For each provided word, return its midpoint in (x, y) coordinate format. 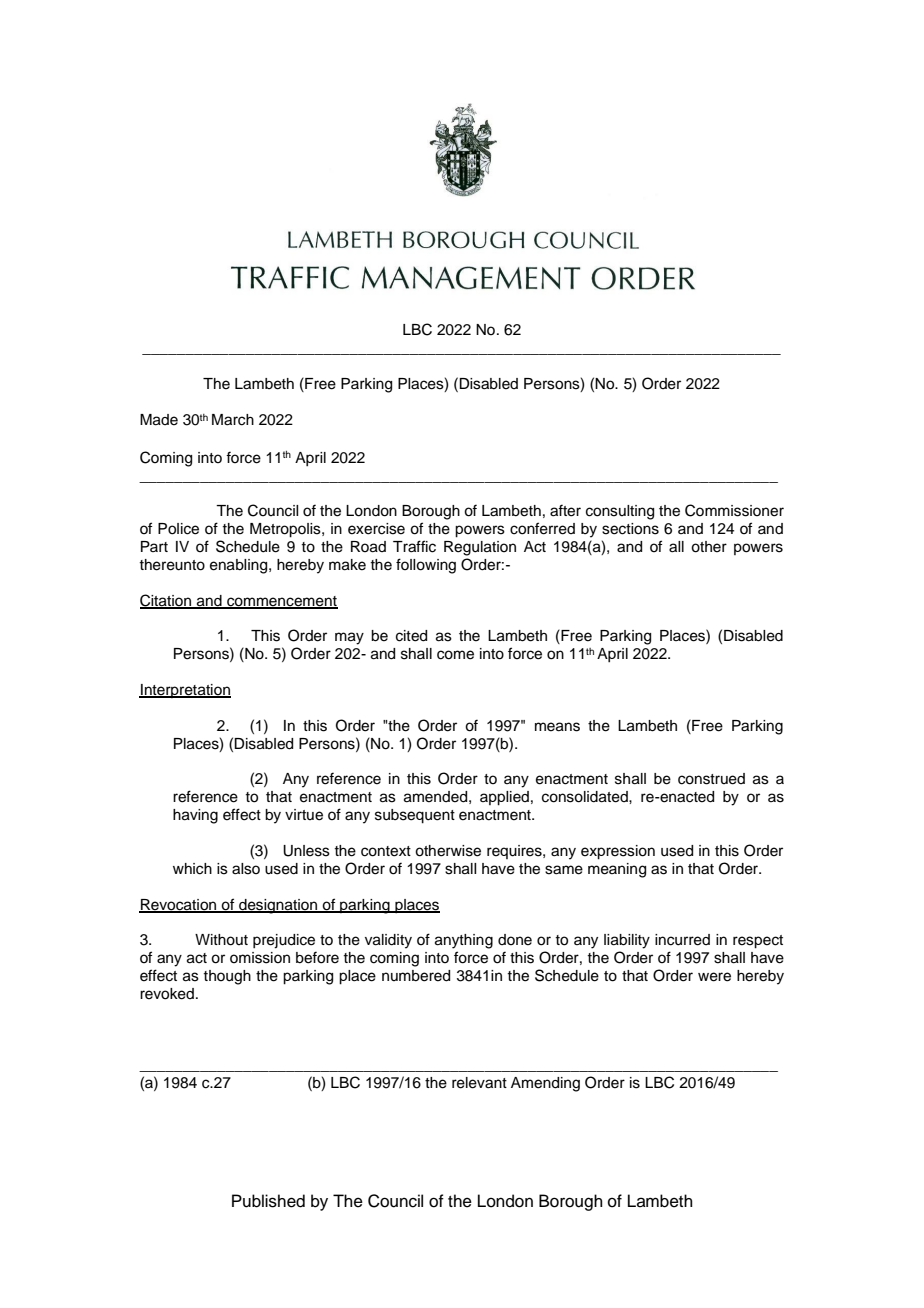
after (565, 510)
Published (268, 1201)
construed (711, 779)
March (233, 420)
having (195, 816)
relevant (479, 1083)
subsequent (415, 816)
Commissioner (734, 510)
